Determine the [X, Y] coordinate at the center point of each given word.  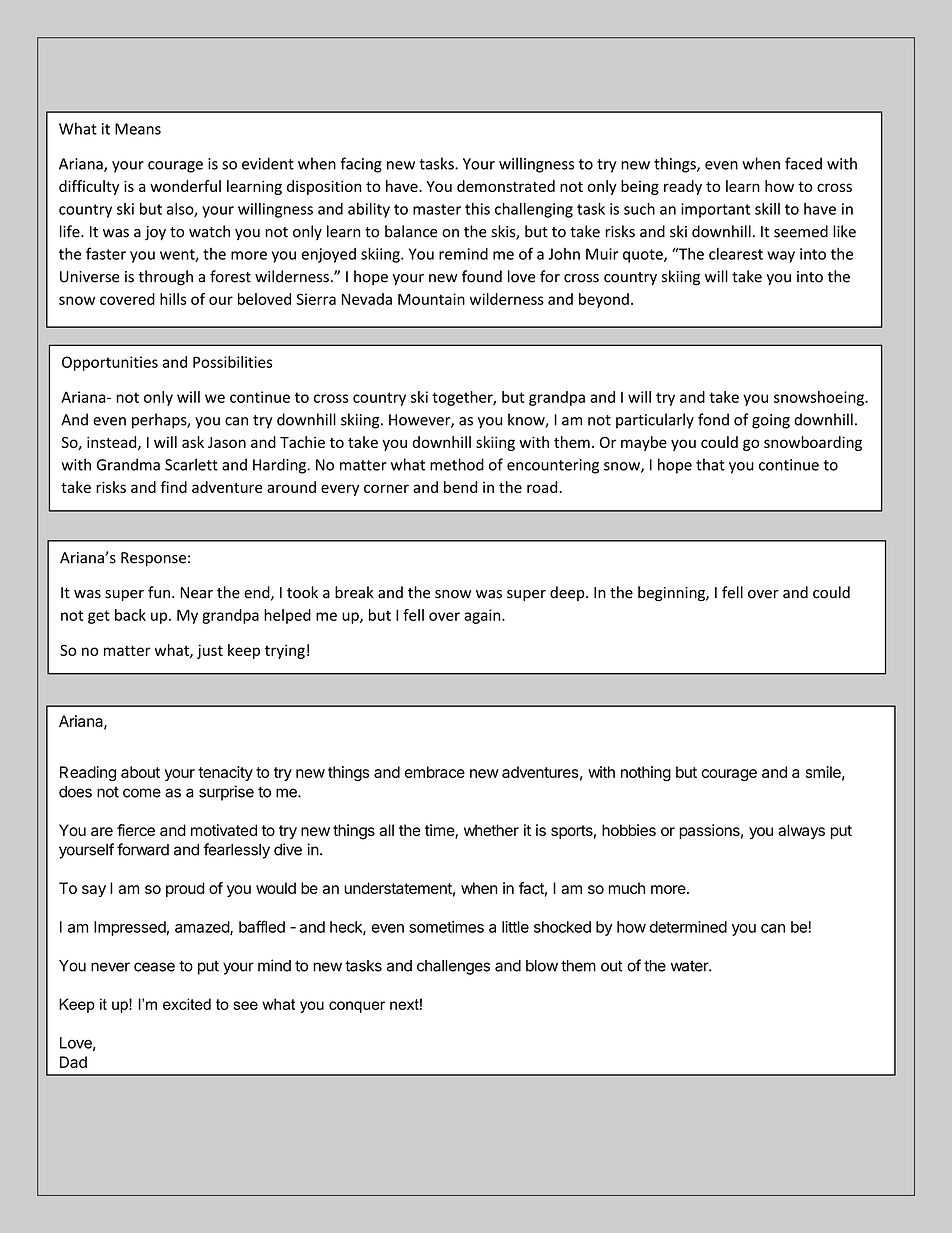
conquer [357, 1007]
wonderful [185, 186]
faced [803, 163]
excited [187, 1004]
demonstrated [506, 186]
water [690, 966]
